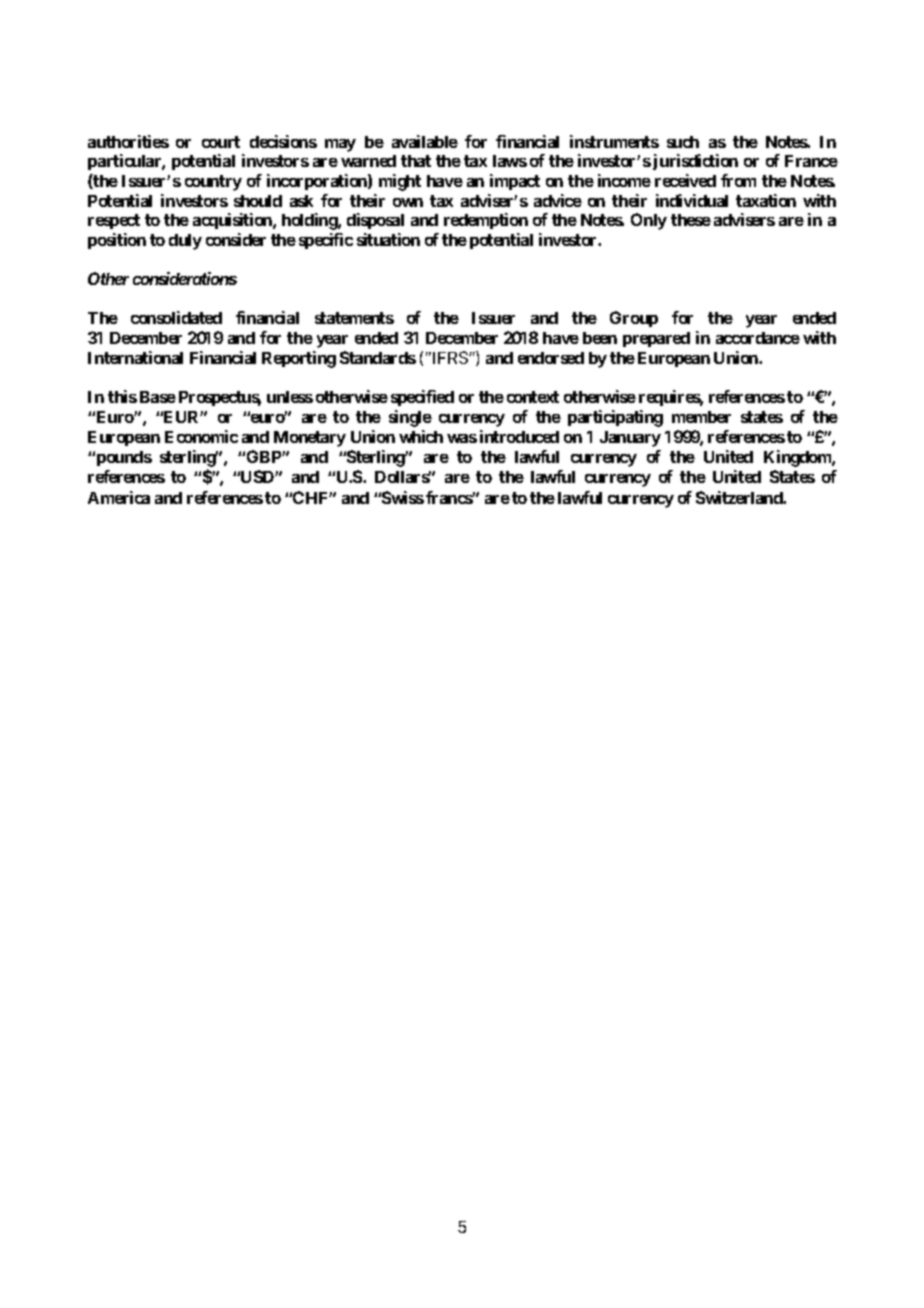 Image resolution: width=924 pixels, height=1308 pixels. Describe the element at coordinates (630, 439) in the screenshot. I see `January` at that location.
